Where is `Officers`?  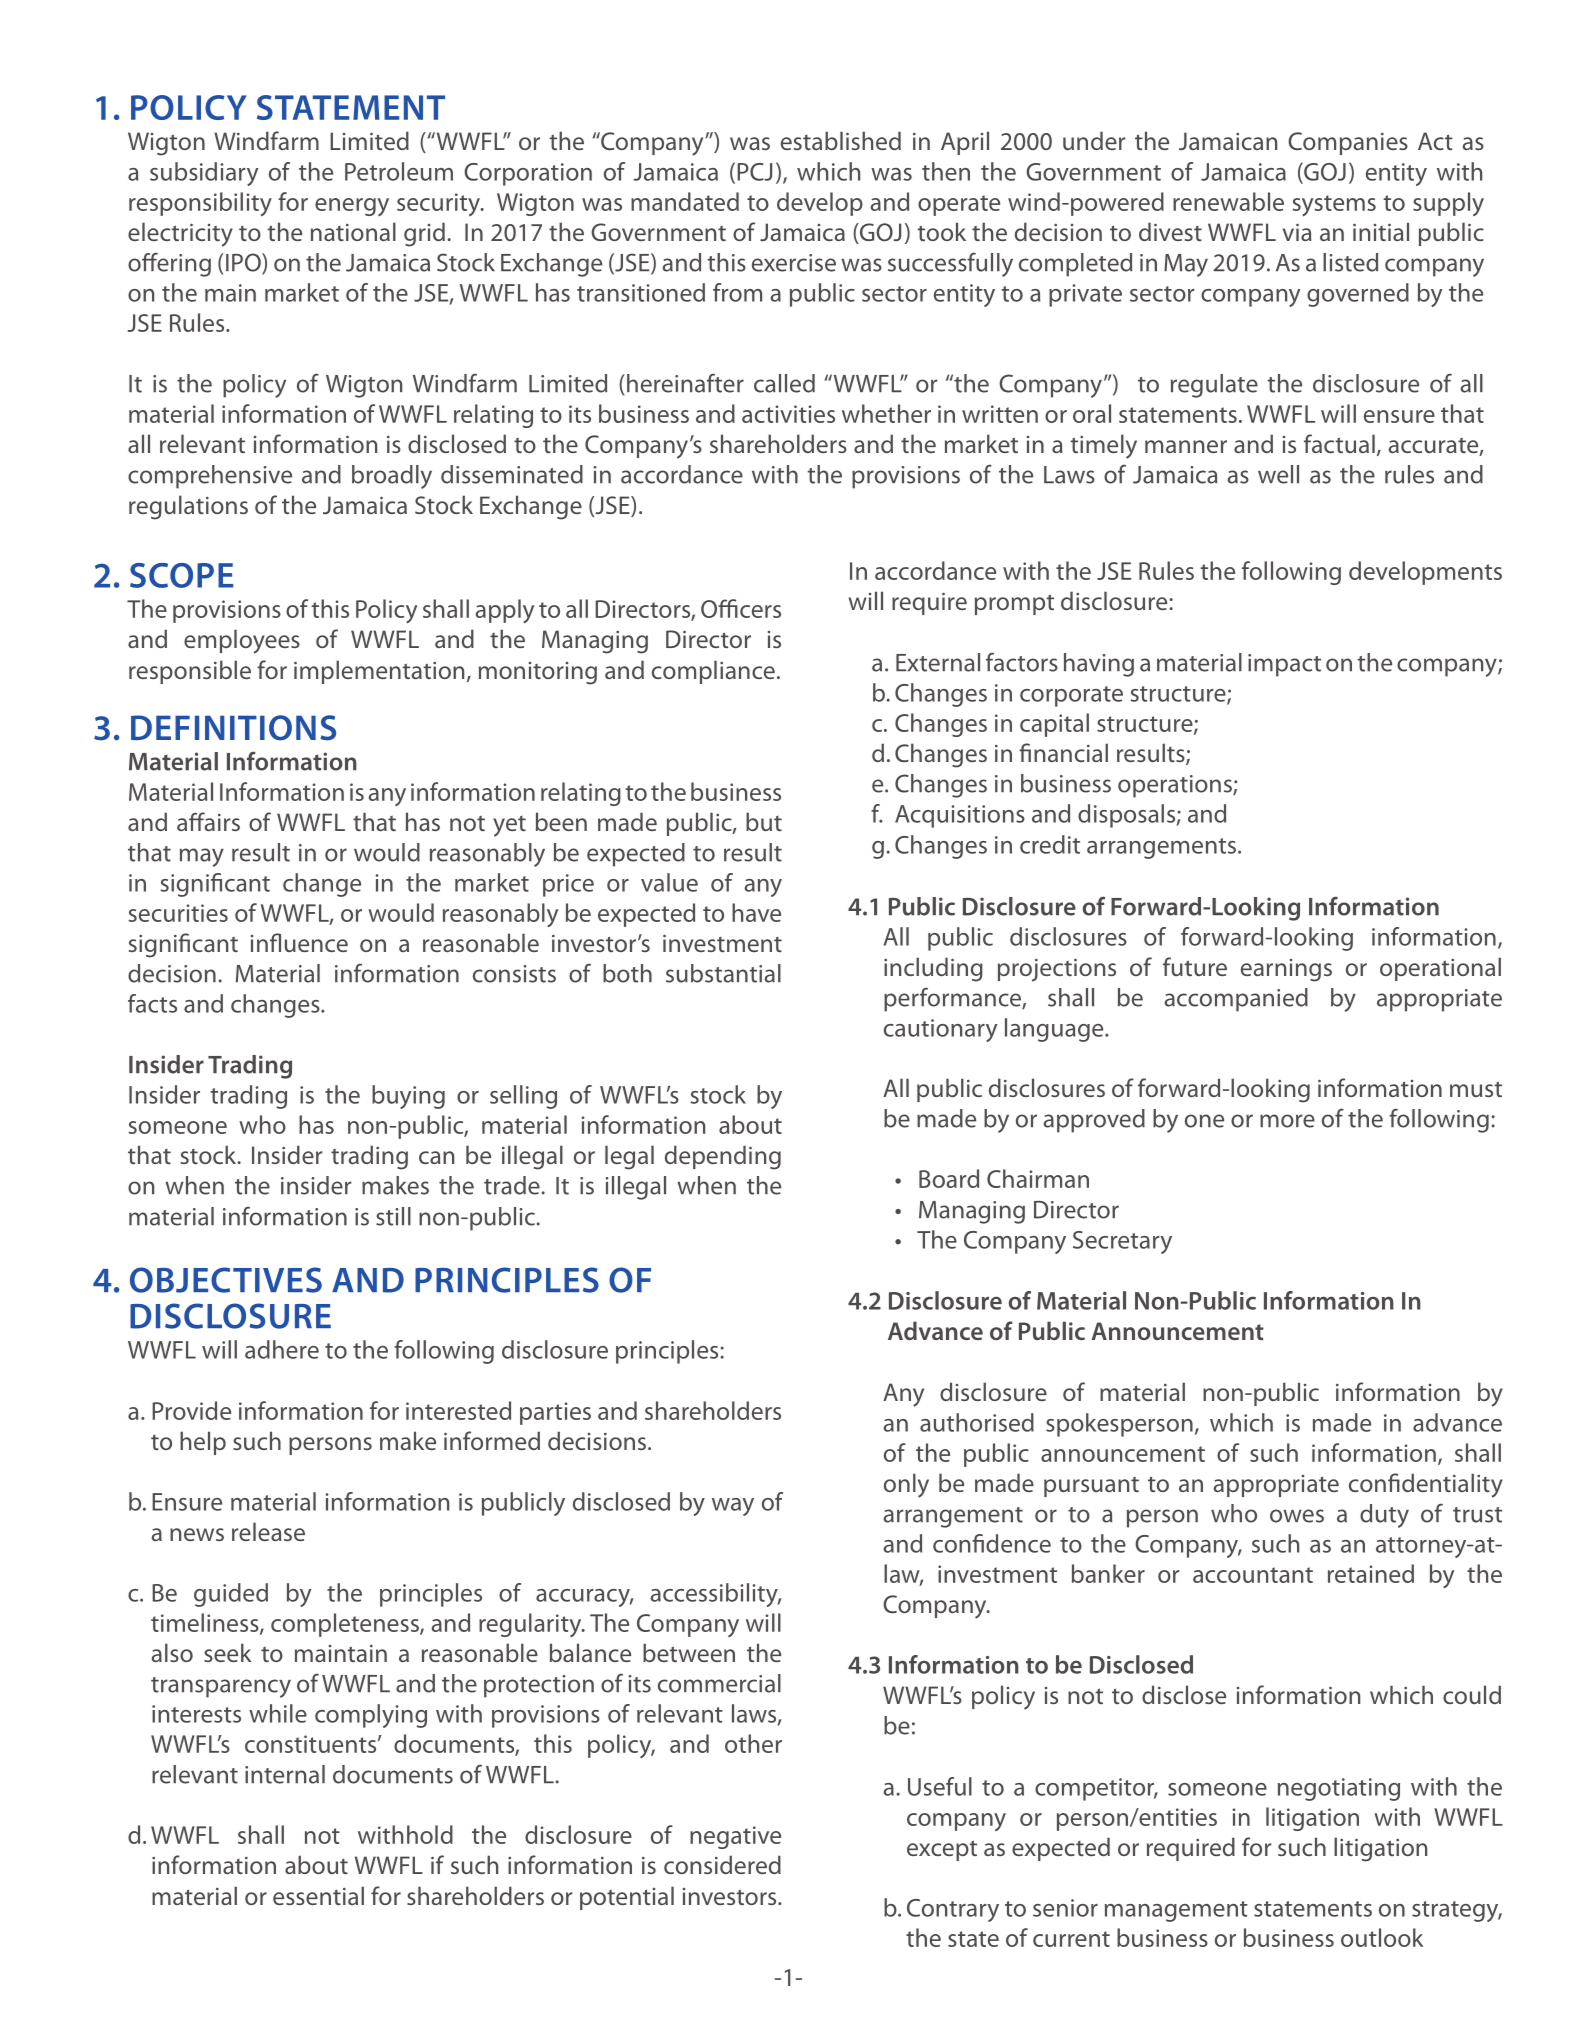
Officers is located at coordinates (741, 608).
